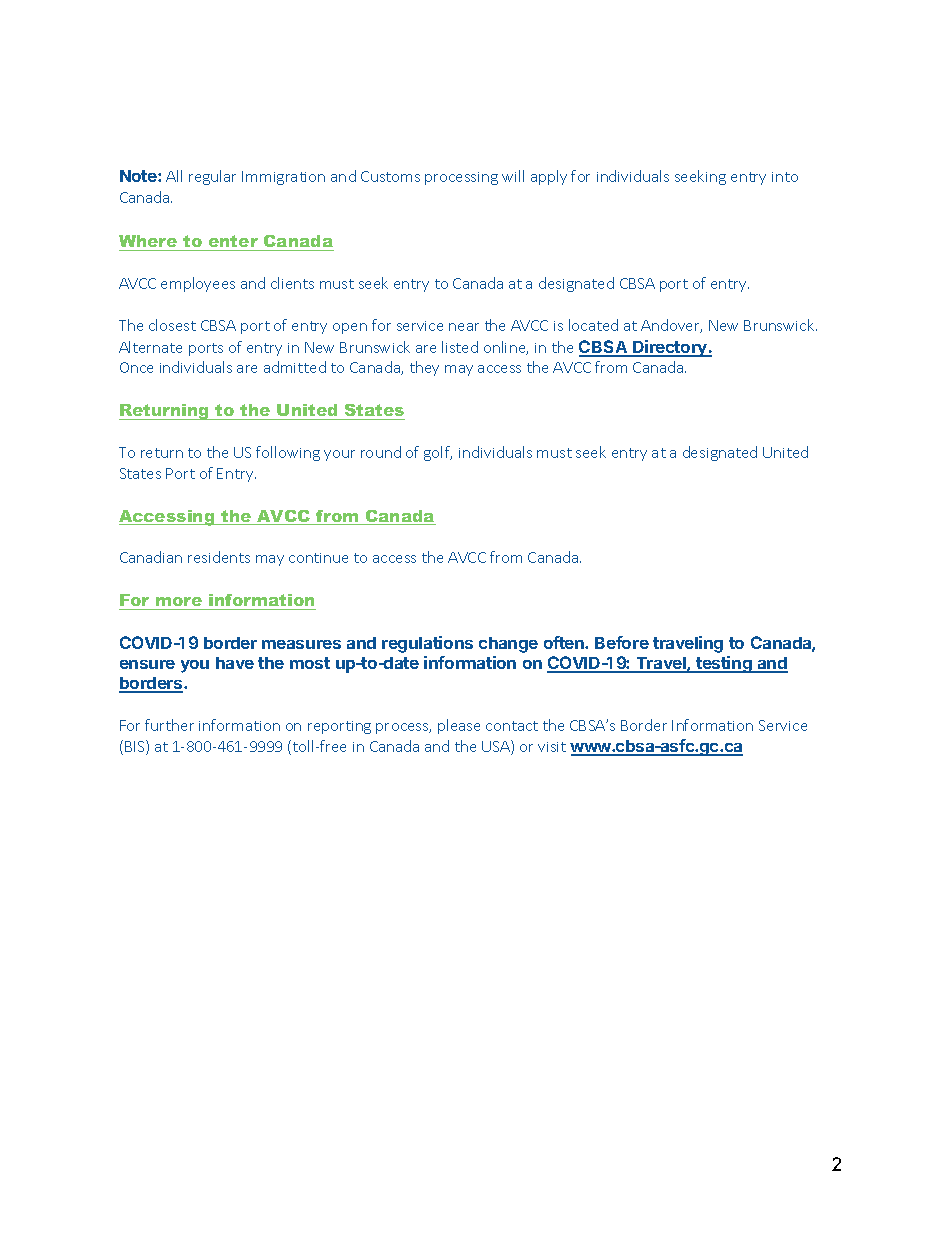 This page has width=952, height=1233. Describe the element at coordinates (785, 177) in the page. I see `into` at that location.
